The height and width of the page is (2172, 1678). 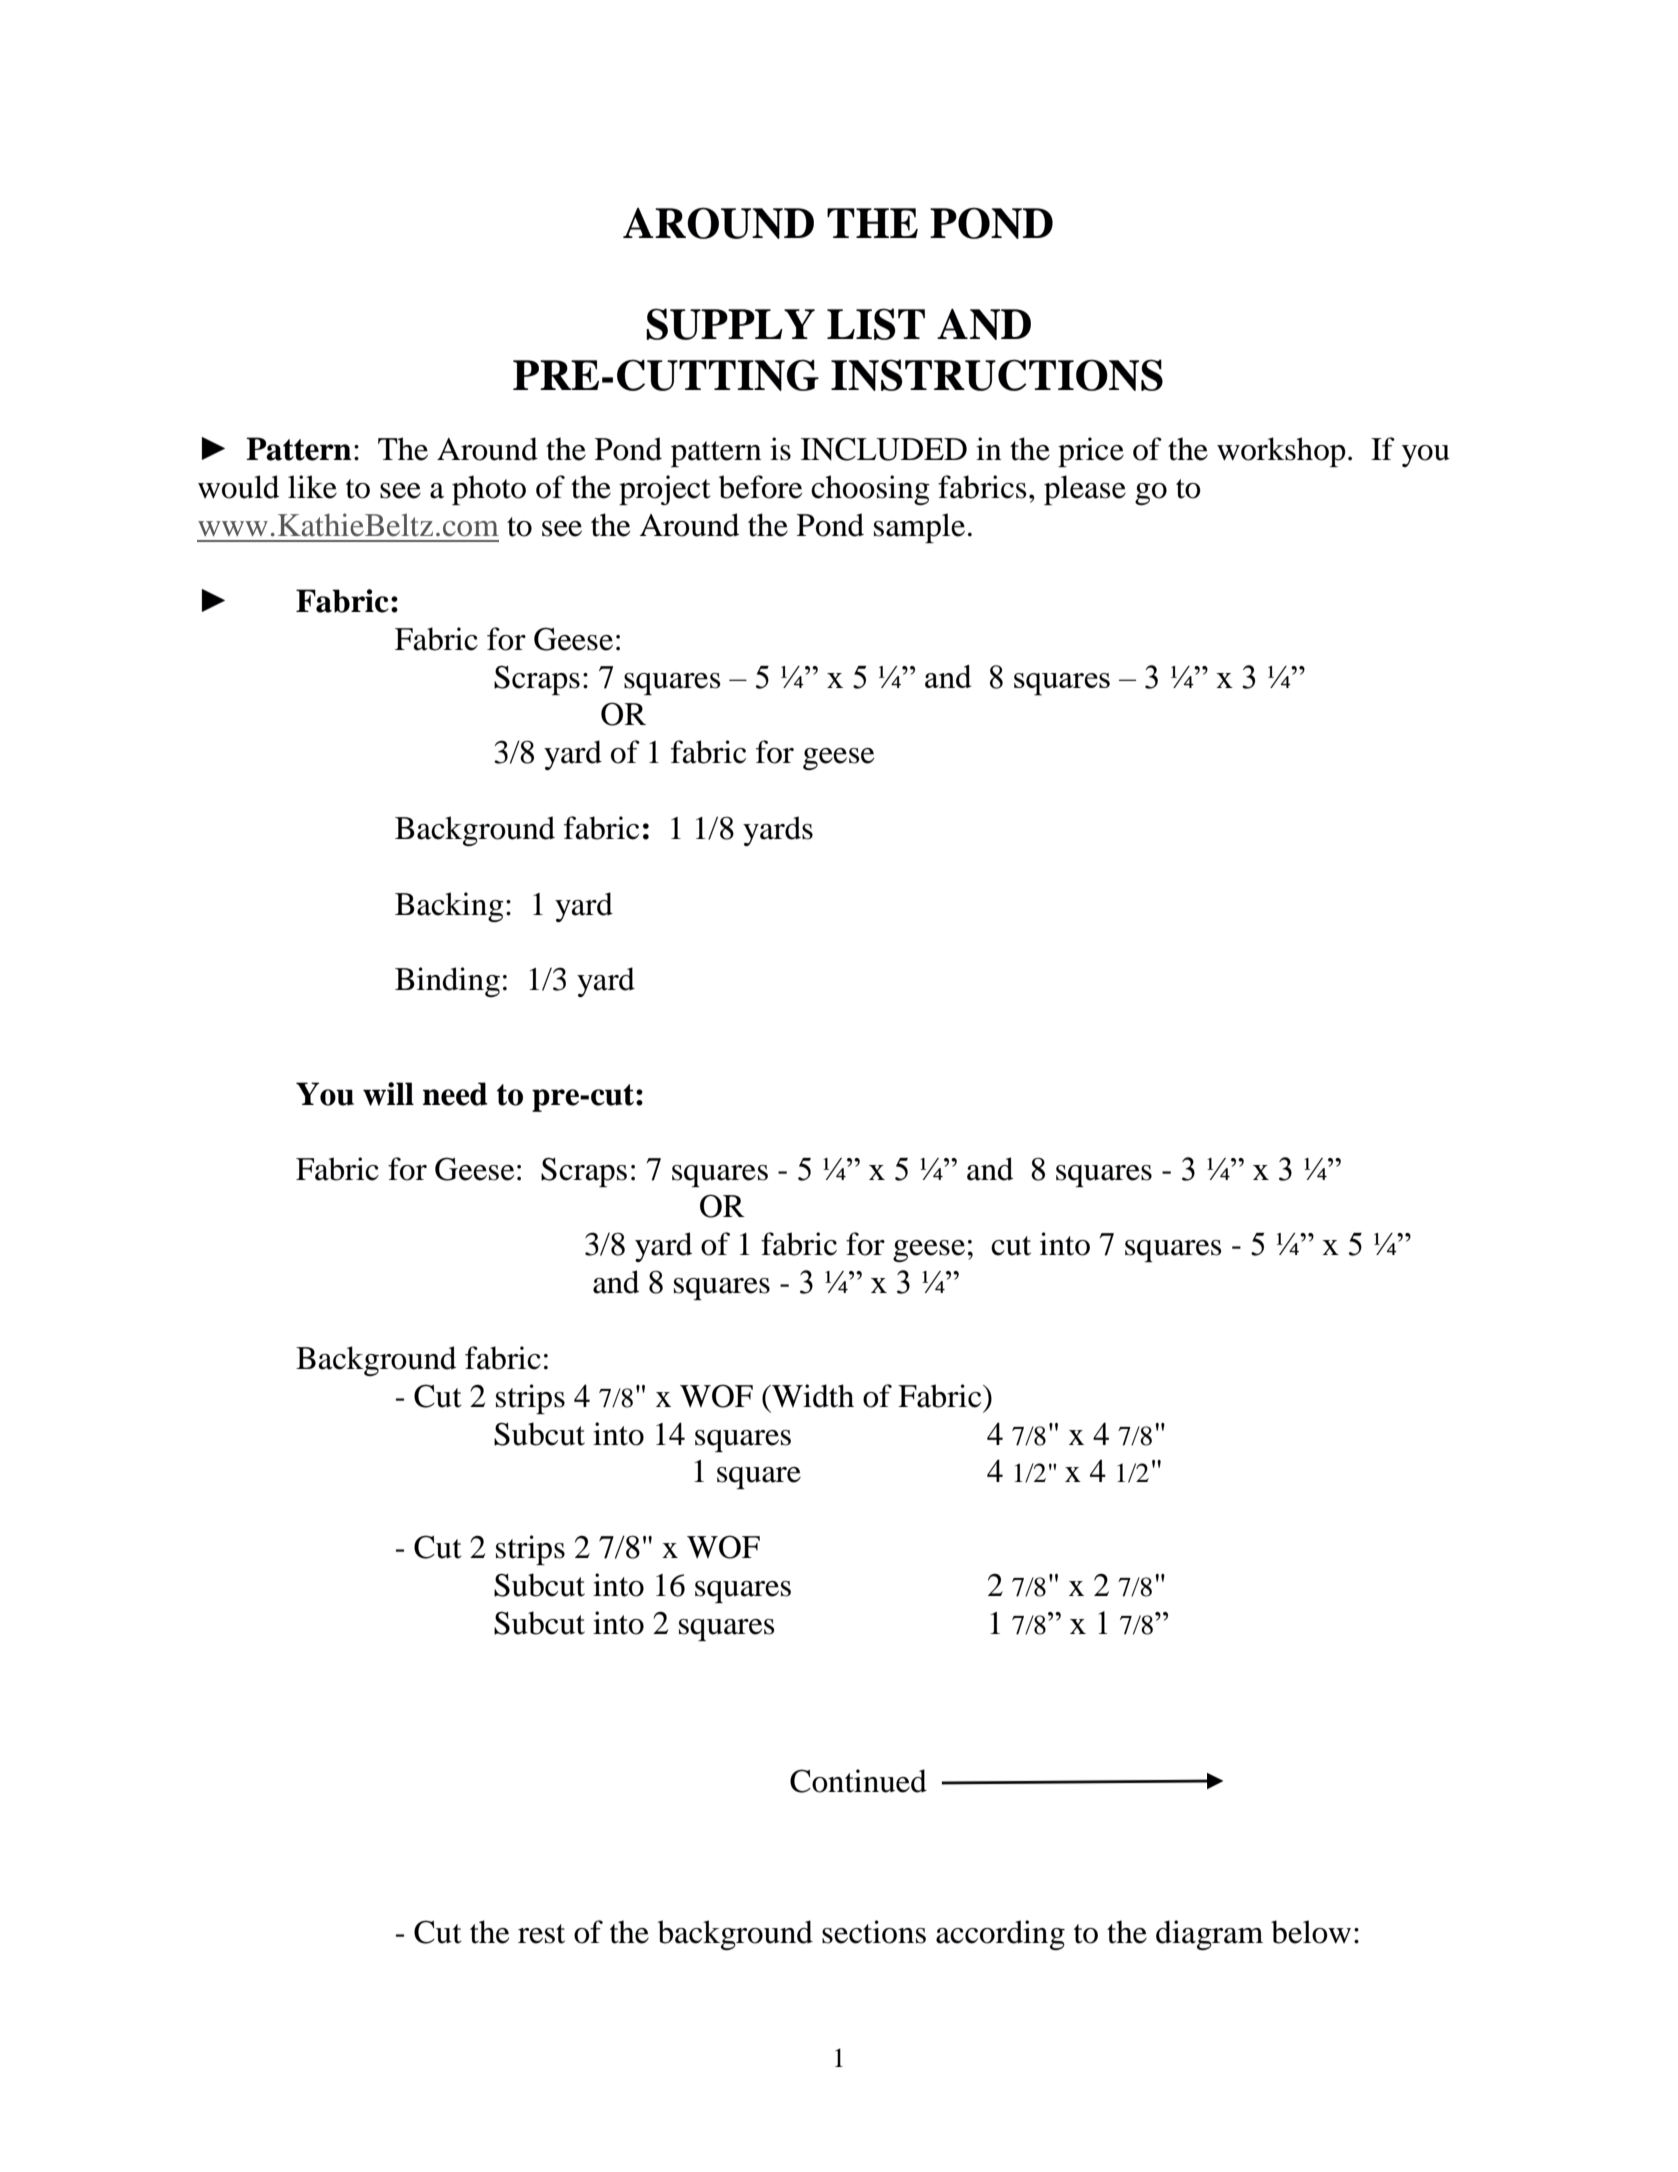 What do you see at coordinates (919, 528) in the page?
I see `sample` at bounding box center [919, 528].
